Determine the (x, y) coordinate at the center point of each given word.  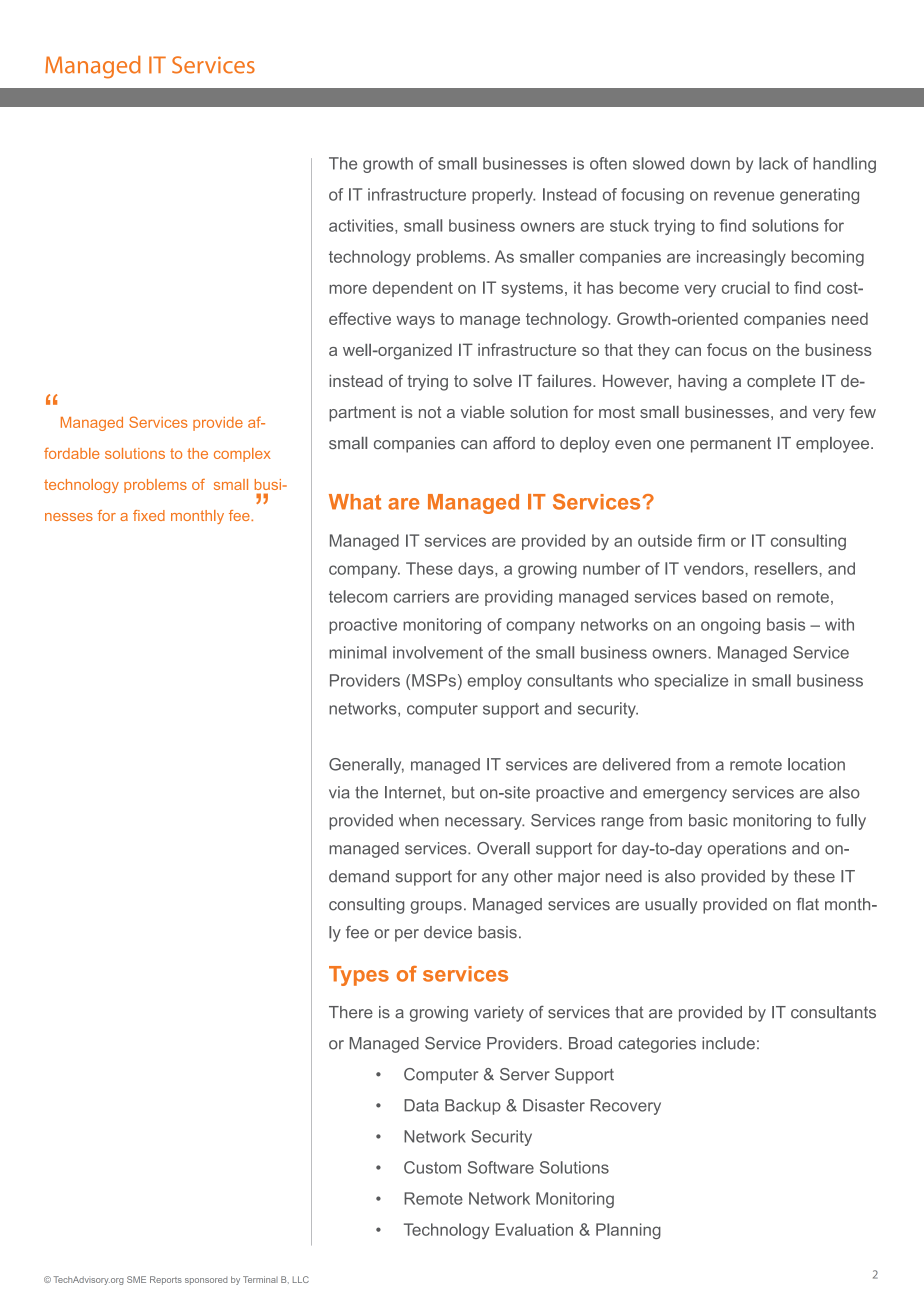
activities (362, 226)
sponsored (206, 1281)
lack (773, 163)
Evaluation (534, 1229)
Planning (628, 1231)
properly (503, 196)
